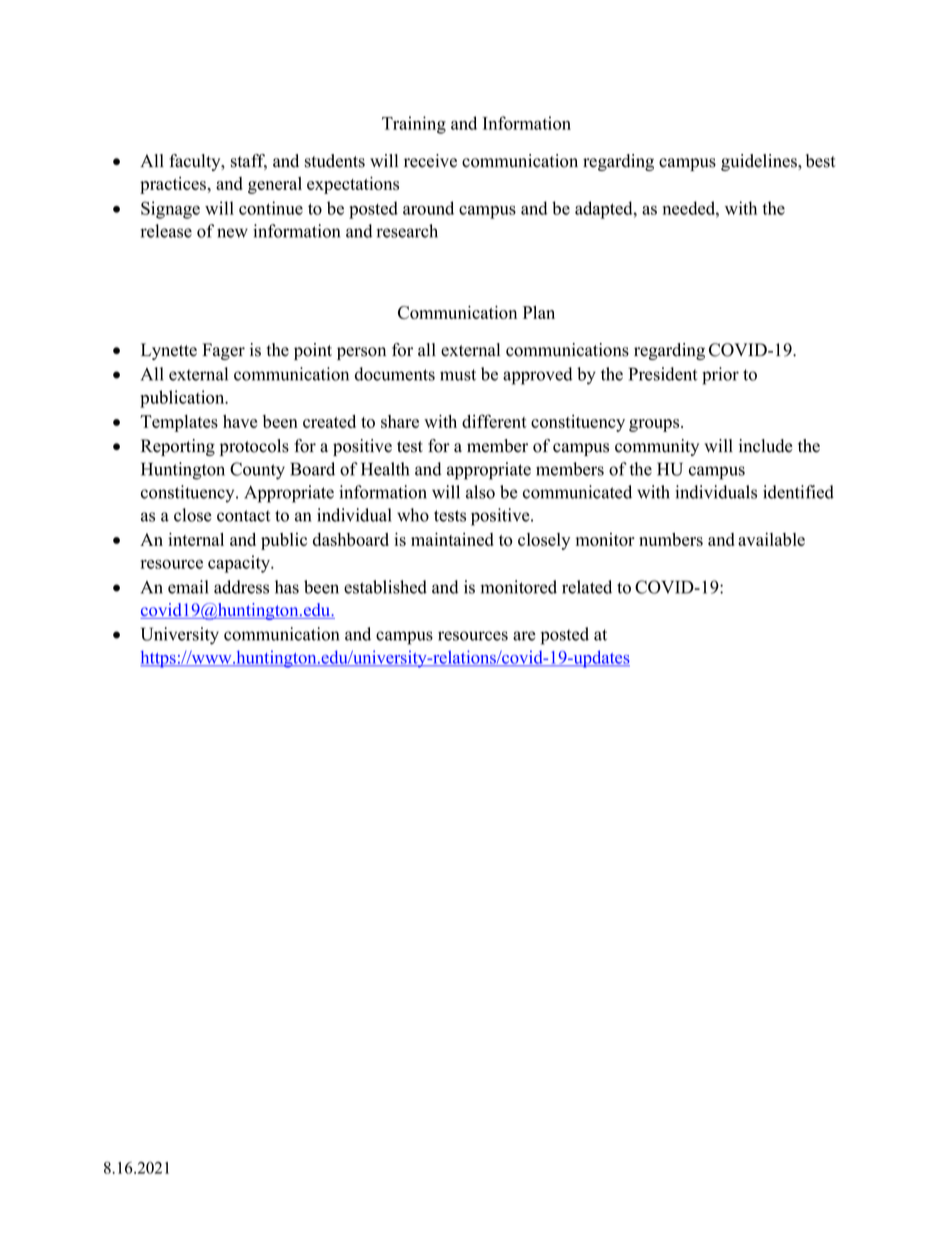 Image resolution: width=952 pixels, height=1233 pixels. I want to click on new, so click(232, 233).
